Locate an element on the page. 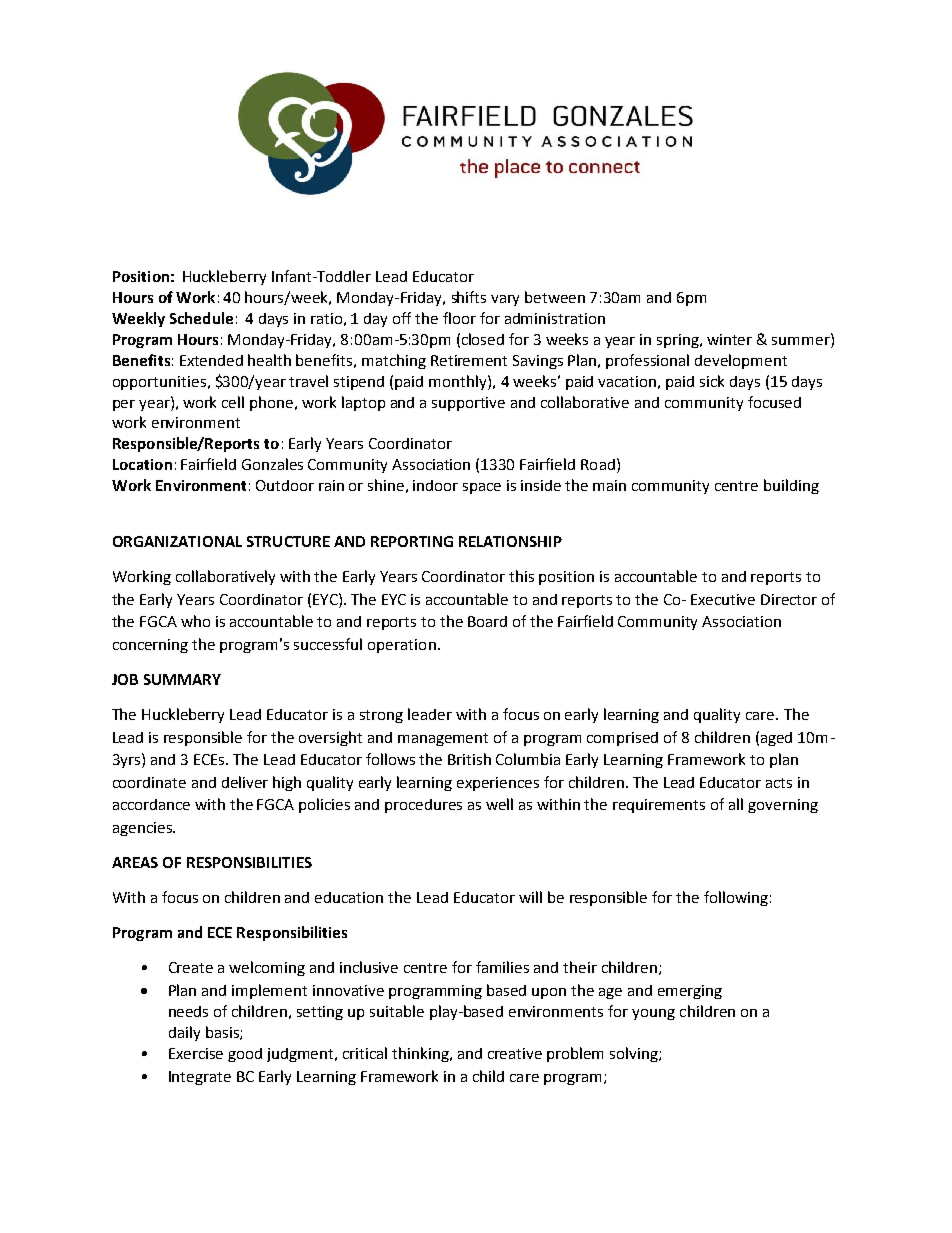  SUMMARY is located at coordinates (182, 679).
